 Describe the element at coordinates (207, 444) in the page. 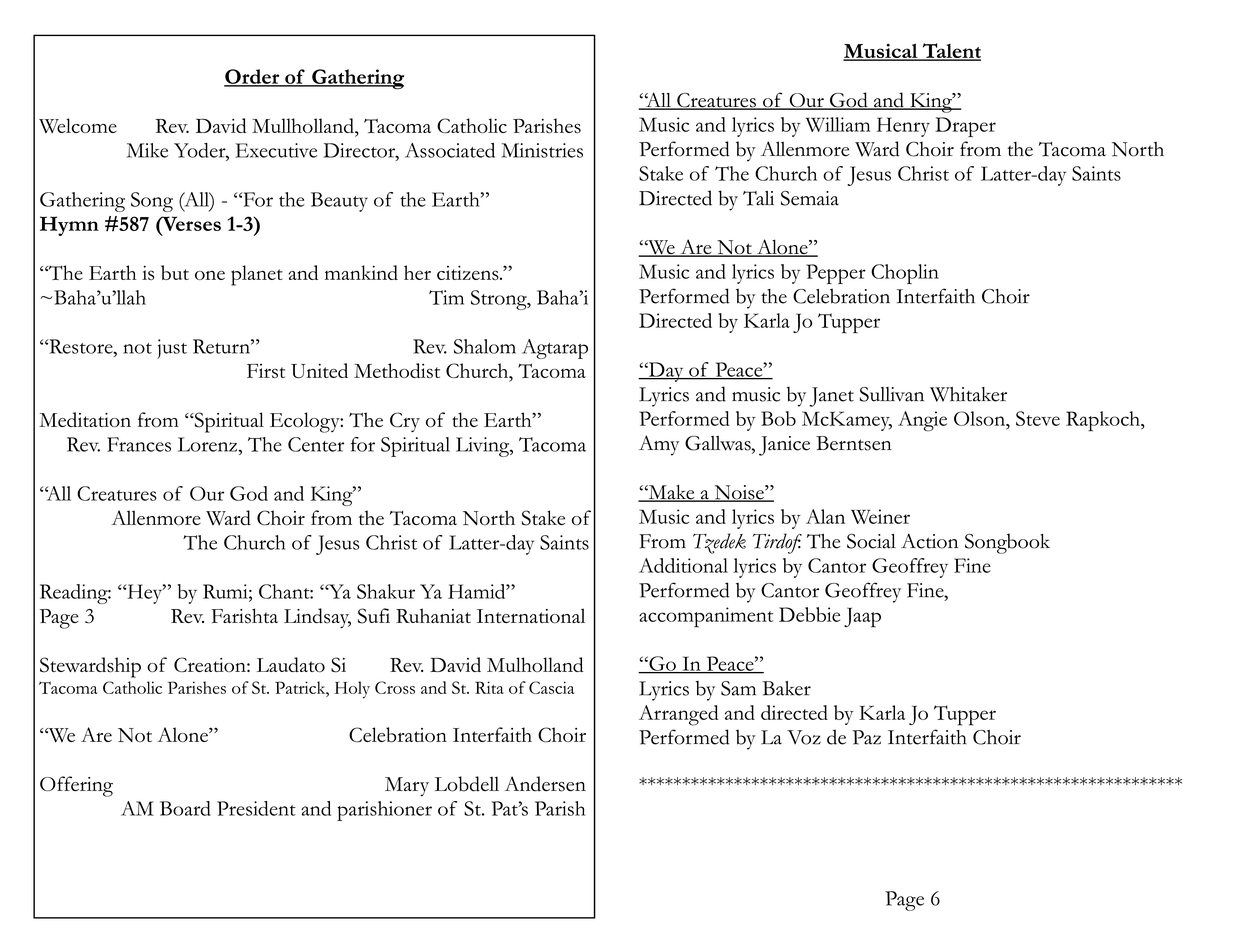

I see `Lorenz` at that location.
